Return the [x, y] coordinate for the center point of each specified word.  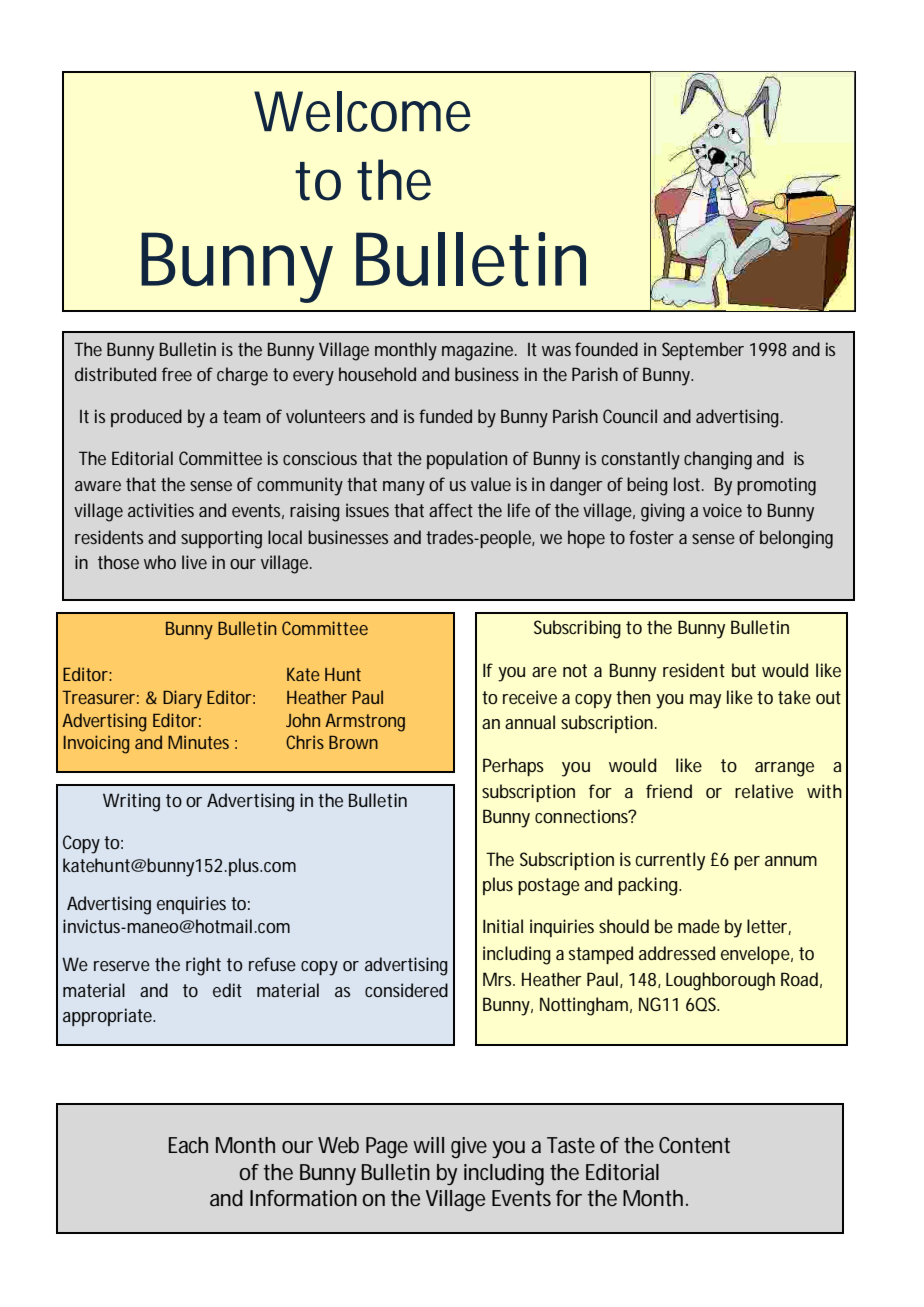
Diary [182, 699]
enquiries [191, 905]
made [699, 926]
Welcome [362, 111]
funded [445, 416]
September [703, 351]
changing [718, 460]
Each [188, 1145]
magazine [479, 351]
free [177, 374]
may [705, 701]
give [469, 1148]
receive [530, 697]
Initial [503, 926]
